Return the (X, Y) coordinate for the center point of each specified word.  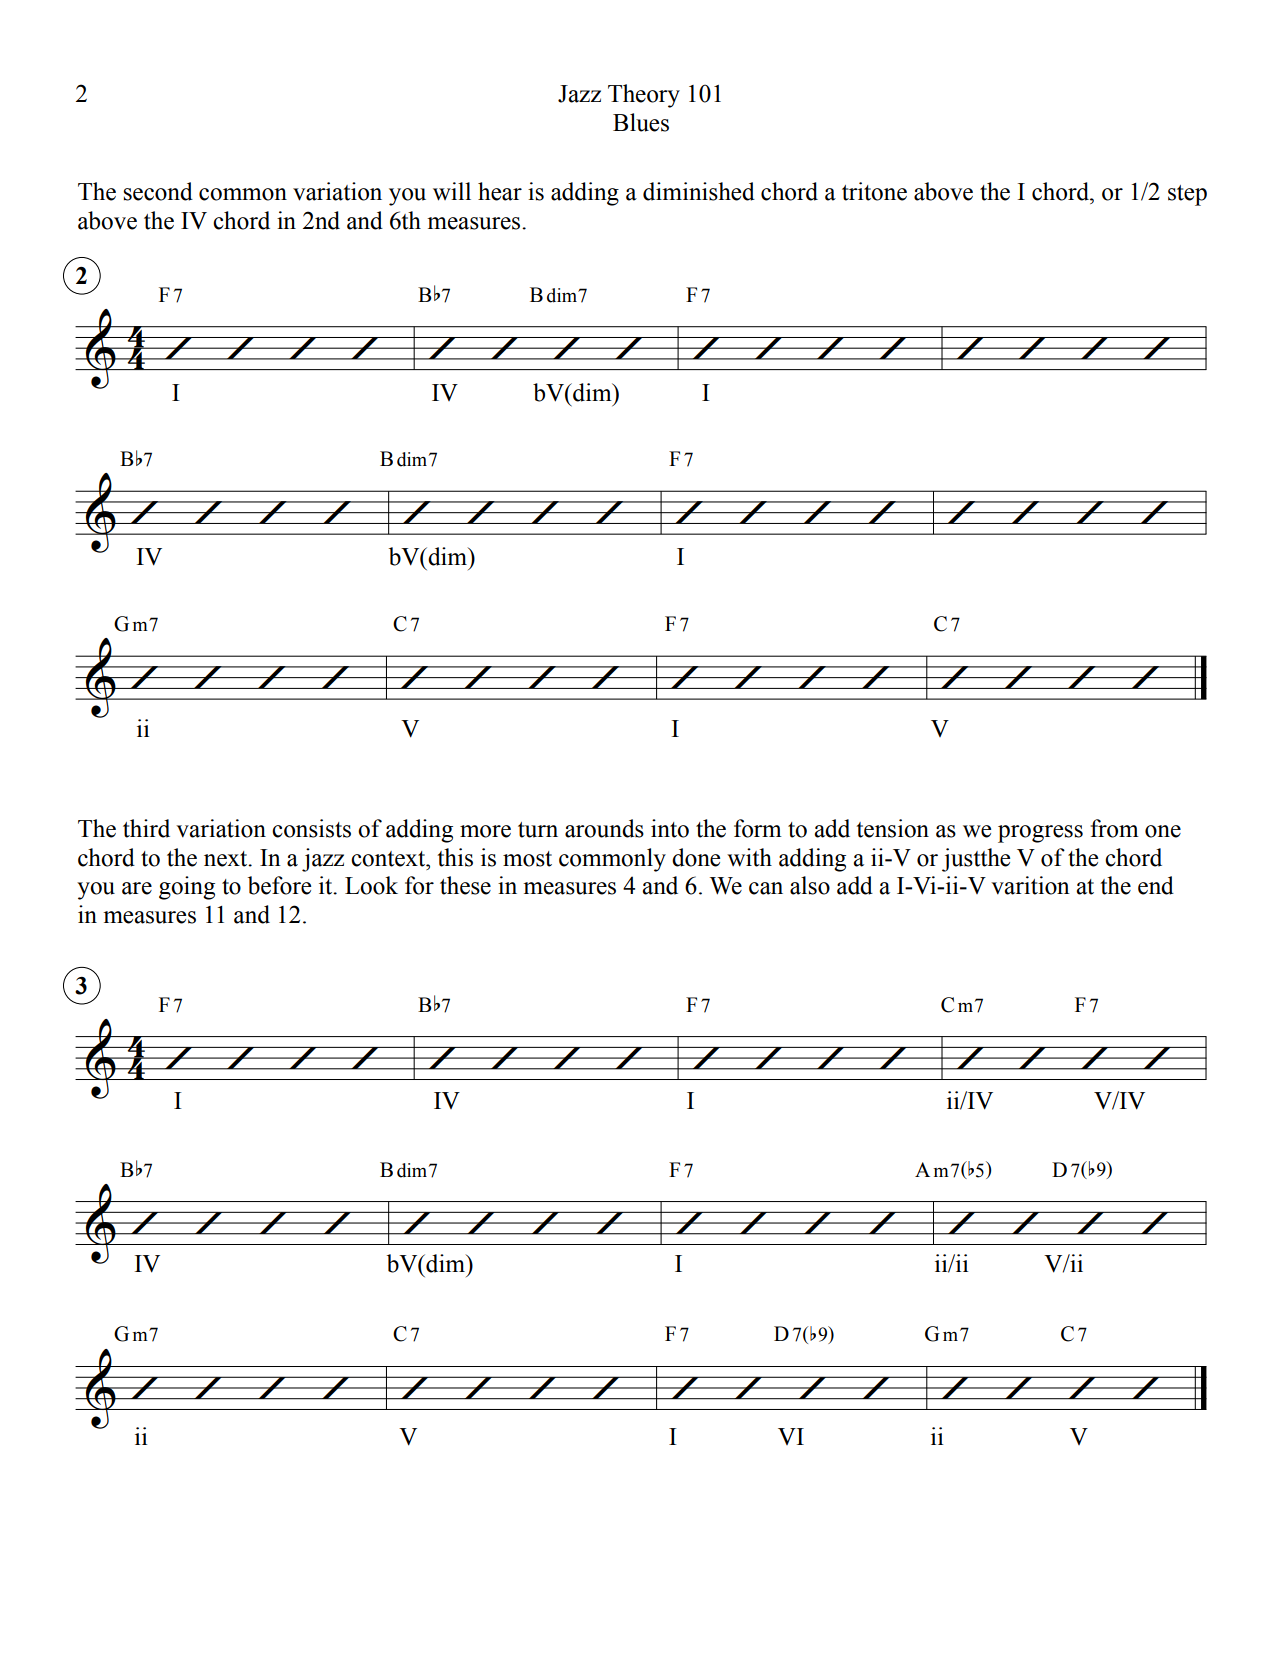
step (1187, 195)
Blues (641, 122)
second (158, 191)
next (227, 859)
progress (1040, 834)
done (696, 857)
